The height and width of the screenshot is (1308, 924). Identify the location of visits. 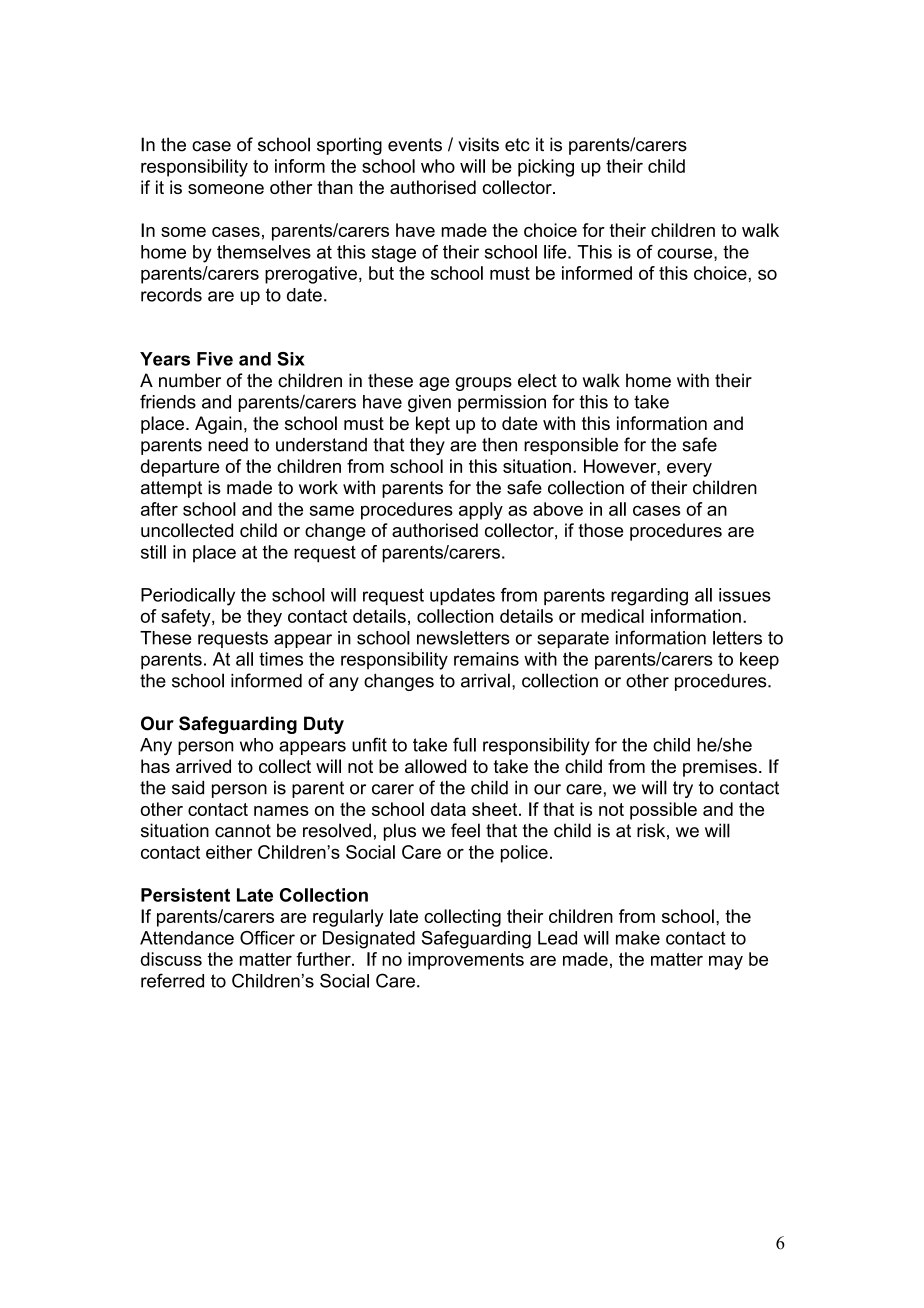
(478, 144).
